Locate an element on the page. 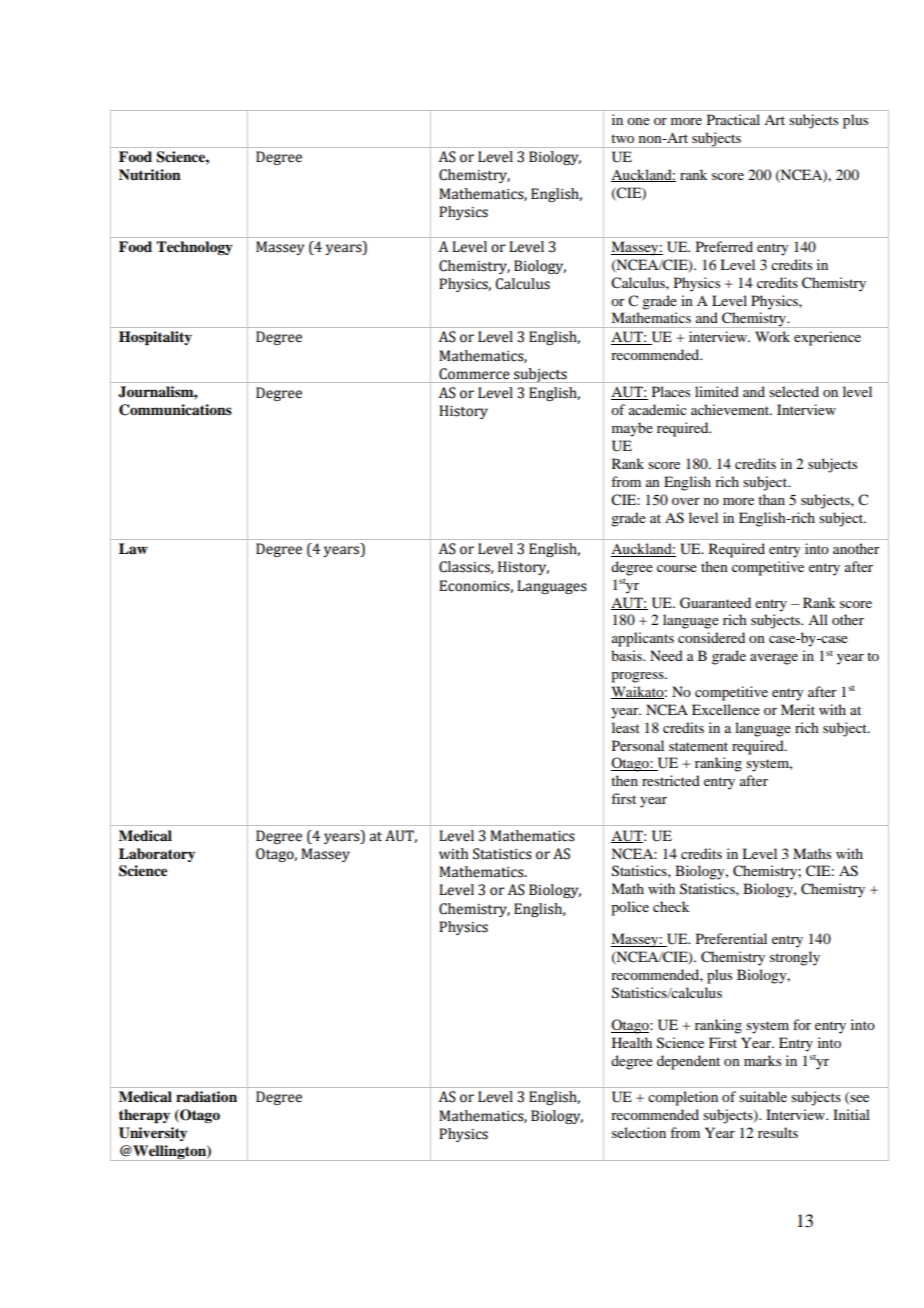 This page has height=1308, width=924. statement is located at coordinates (698, 746).
